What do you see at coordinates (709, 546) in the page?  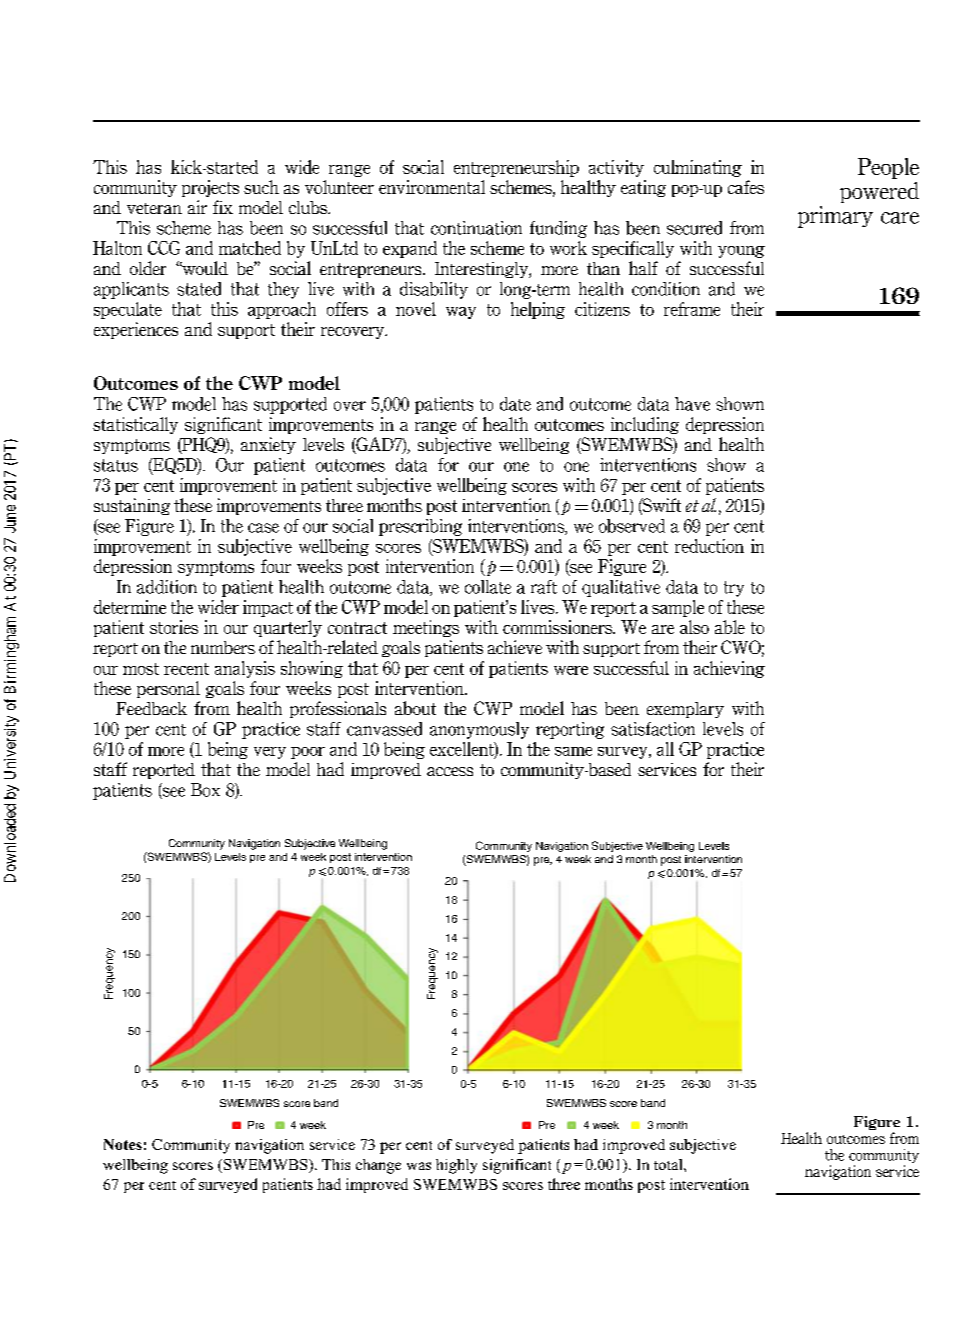 I see `reduction` at bounding box center [709, 546].
